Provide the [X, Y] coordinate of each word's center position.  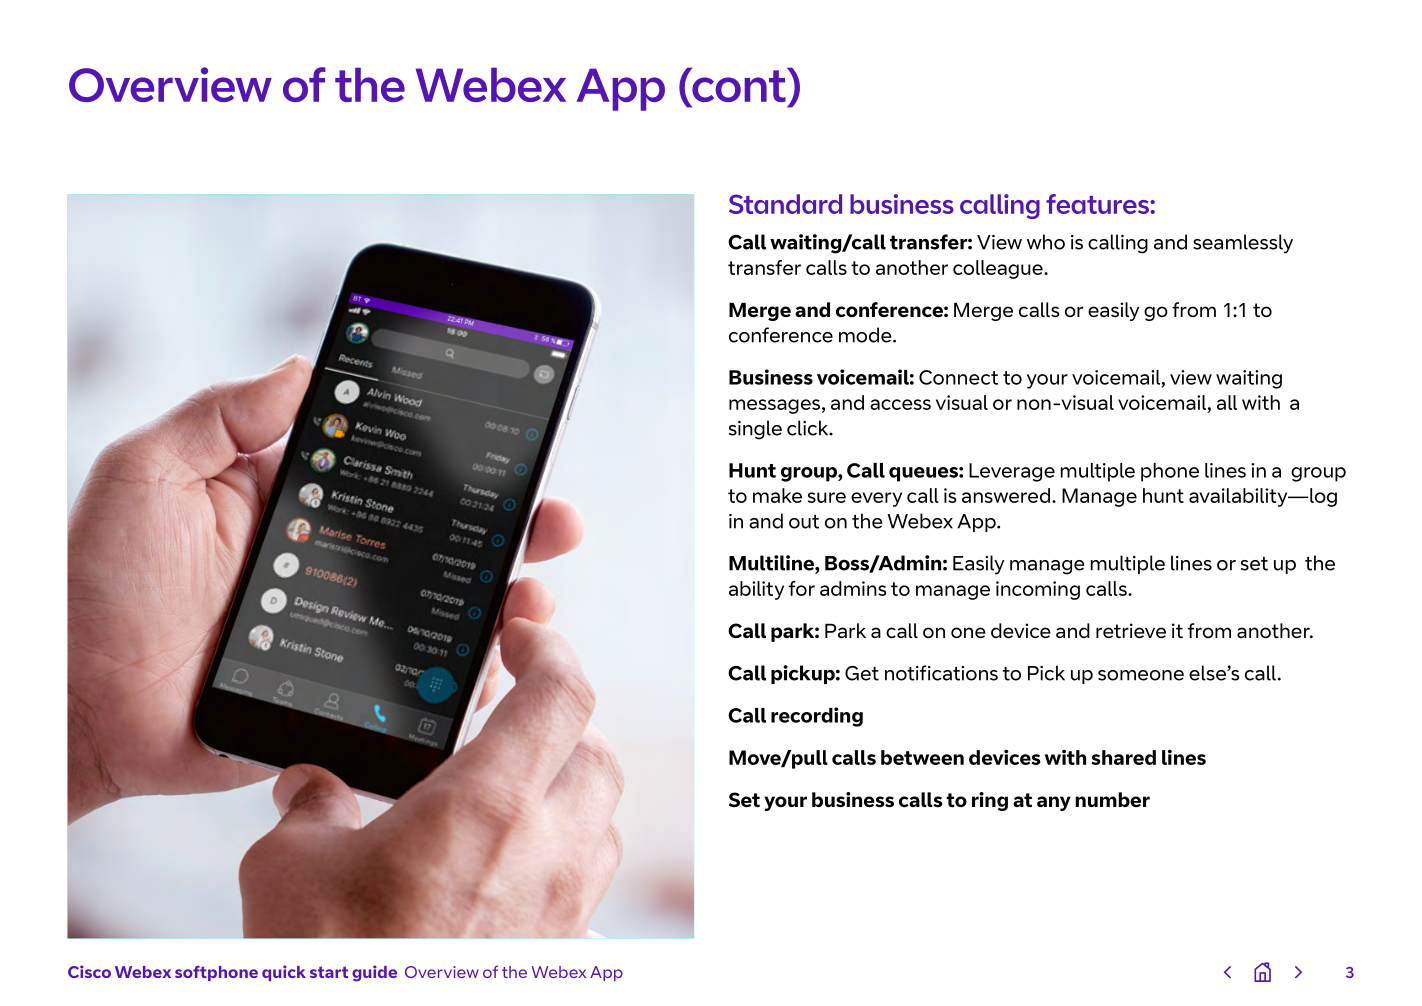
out [804, 522]
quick [284, 973]
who [1046, 242]
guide [374, 973]
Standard [785, 204]
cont [739, 86]
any [1054, 803]
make [777, 495]
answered [1006, 495]
